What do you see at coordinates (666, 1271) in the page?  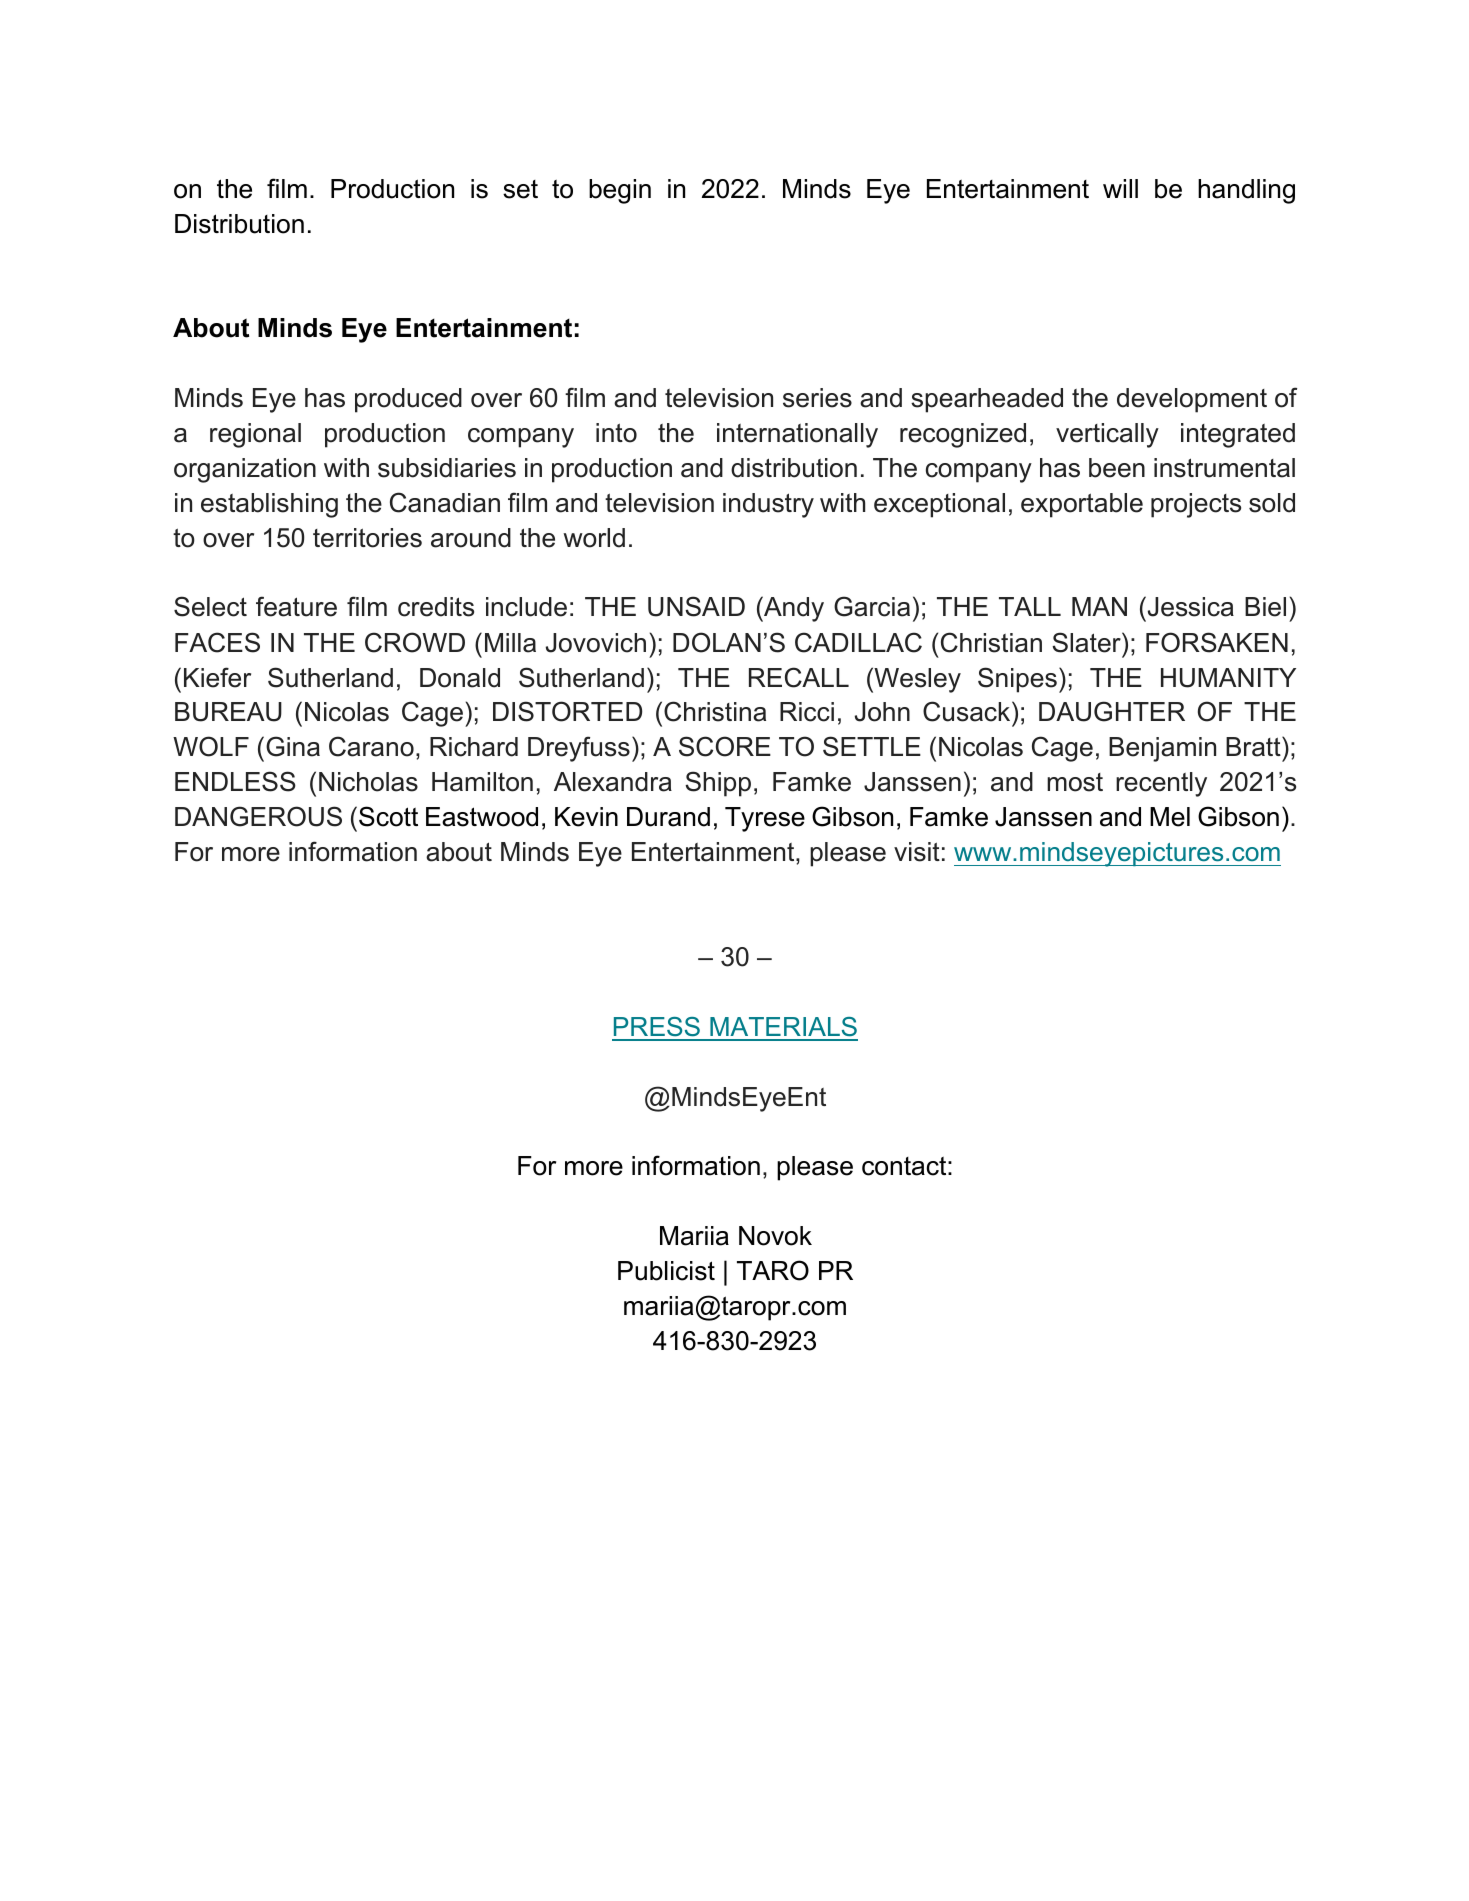 I see `Publicist` at bounding box center [666, 1271].
